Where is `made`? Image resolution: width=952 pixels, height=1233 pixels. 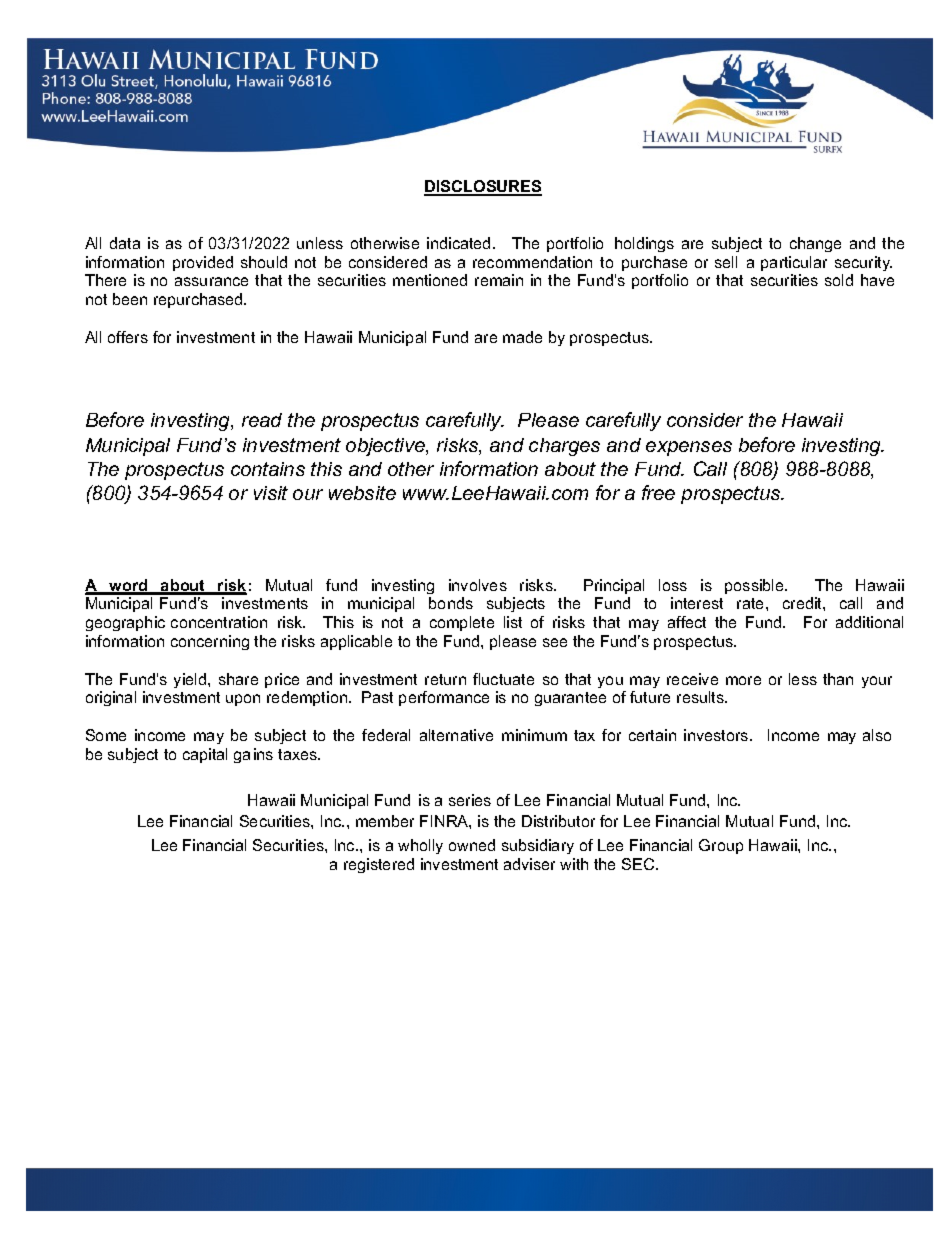
made is located at coordinates (522, 337).
